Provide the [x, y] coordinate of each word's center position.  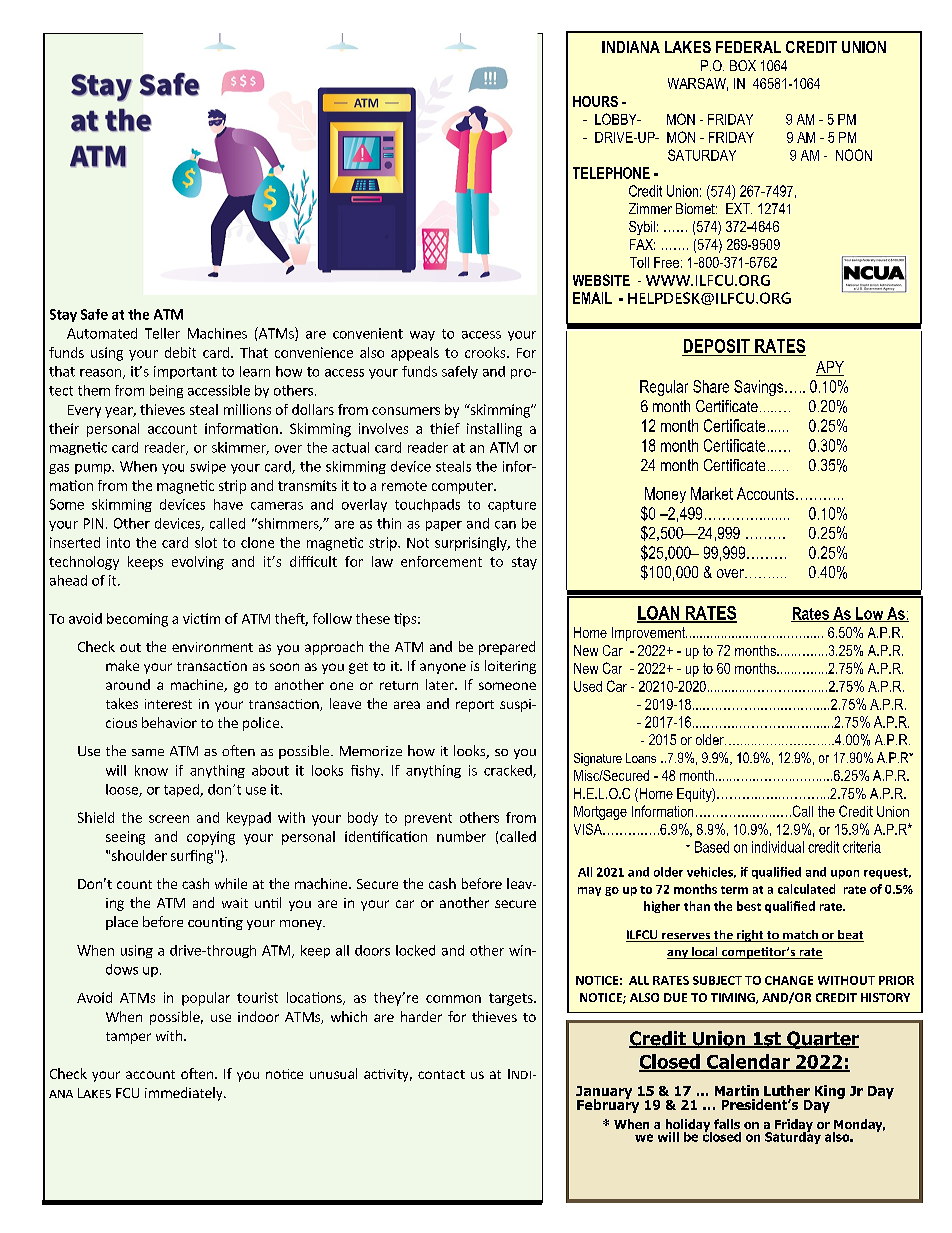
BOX [743, 65]
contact [441, 1074]
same [148, 752]
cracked [509, 771]
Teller [162, 333]
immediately [185, 1094]
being [166, 391]
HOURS [595, 101]
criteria [862, 847]
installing [494, 430]
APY [830, 367]
